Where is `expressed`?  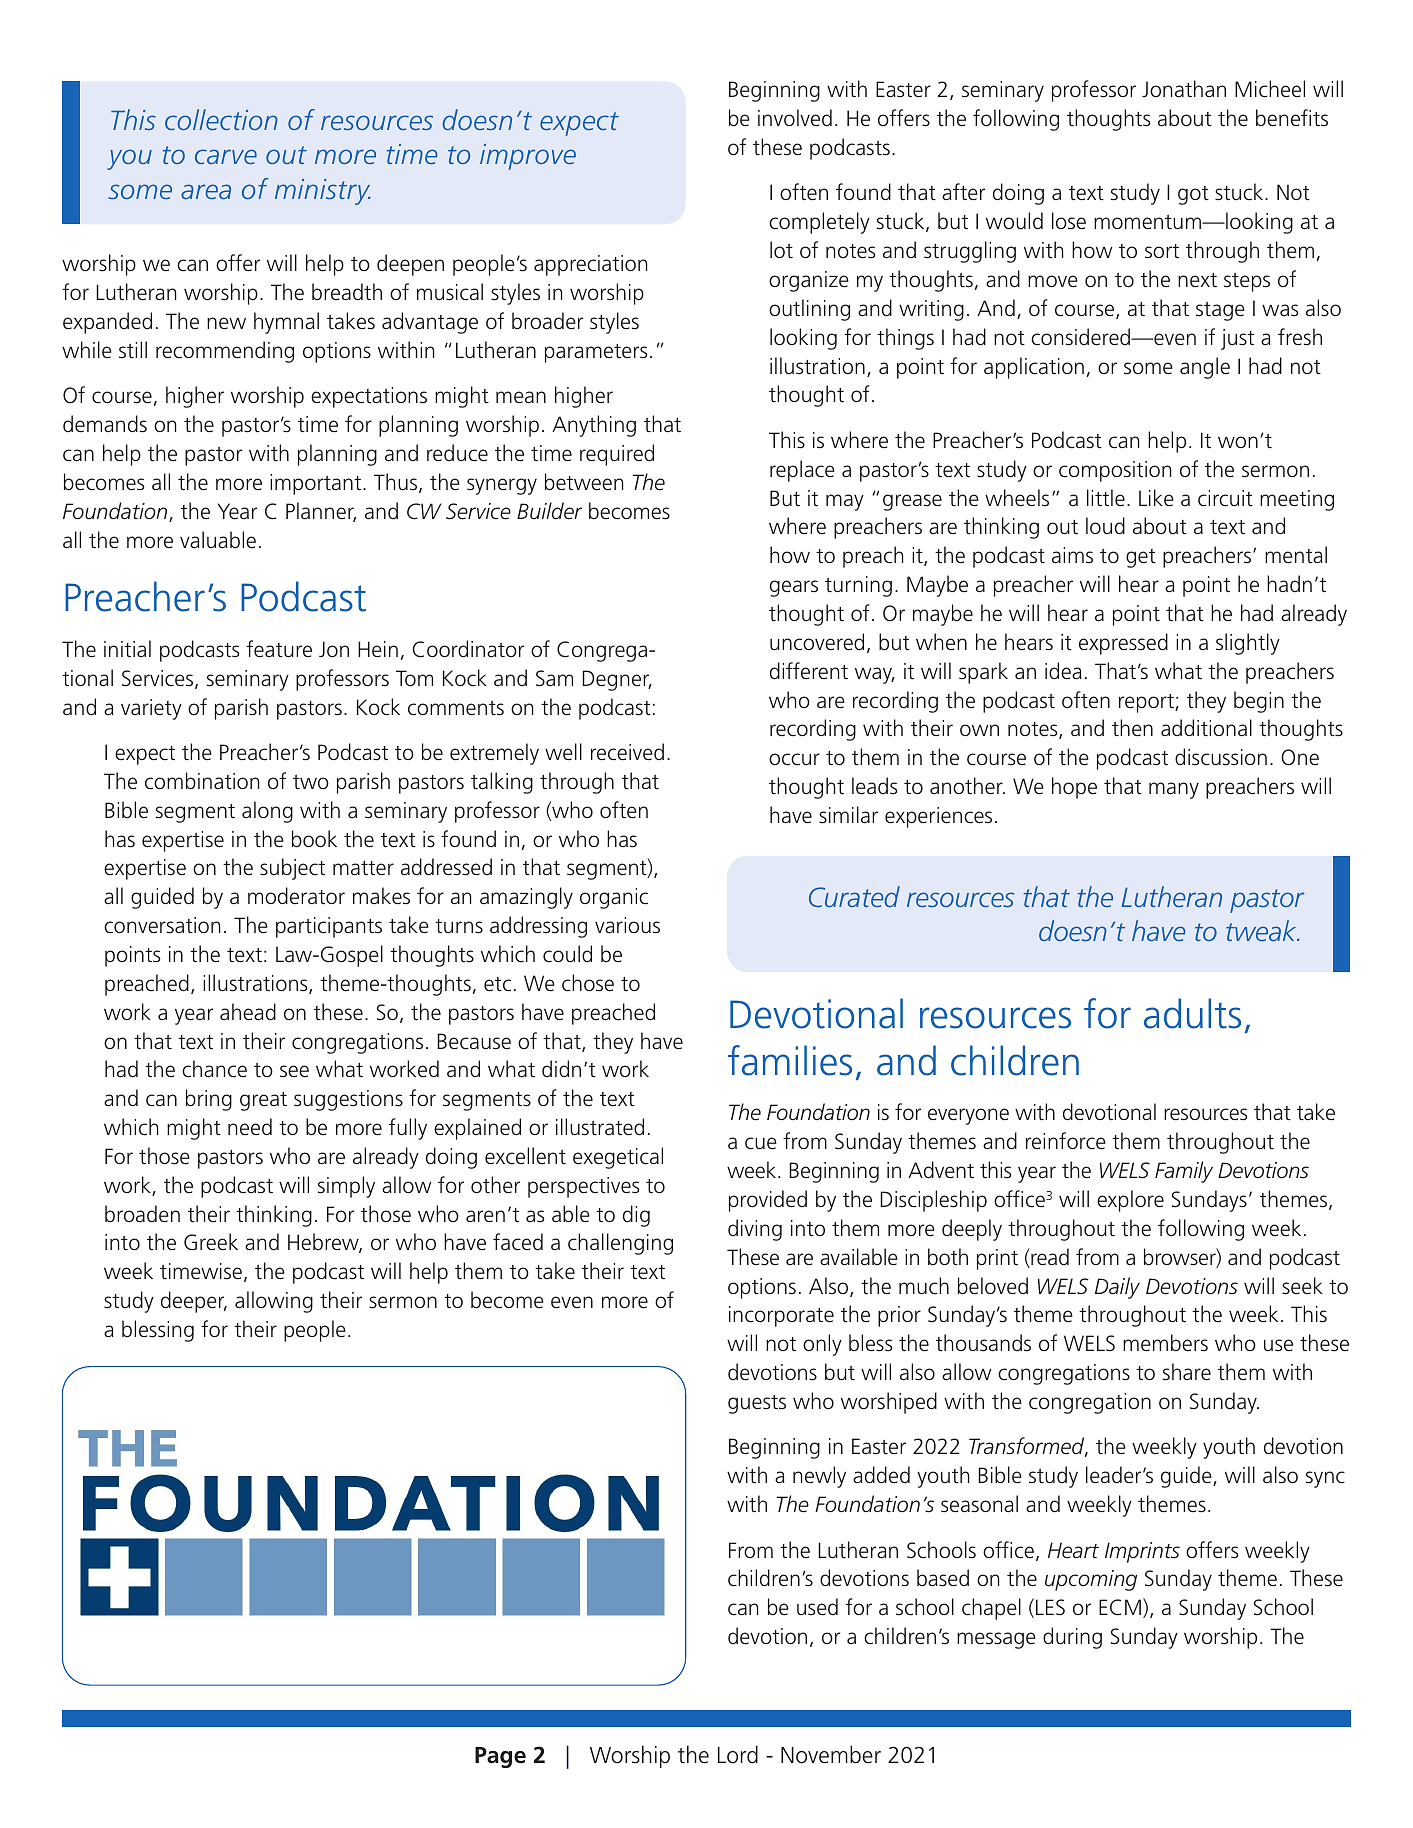
expressed is located at coordinates (1123, 644).
